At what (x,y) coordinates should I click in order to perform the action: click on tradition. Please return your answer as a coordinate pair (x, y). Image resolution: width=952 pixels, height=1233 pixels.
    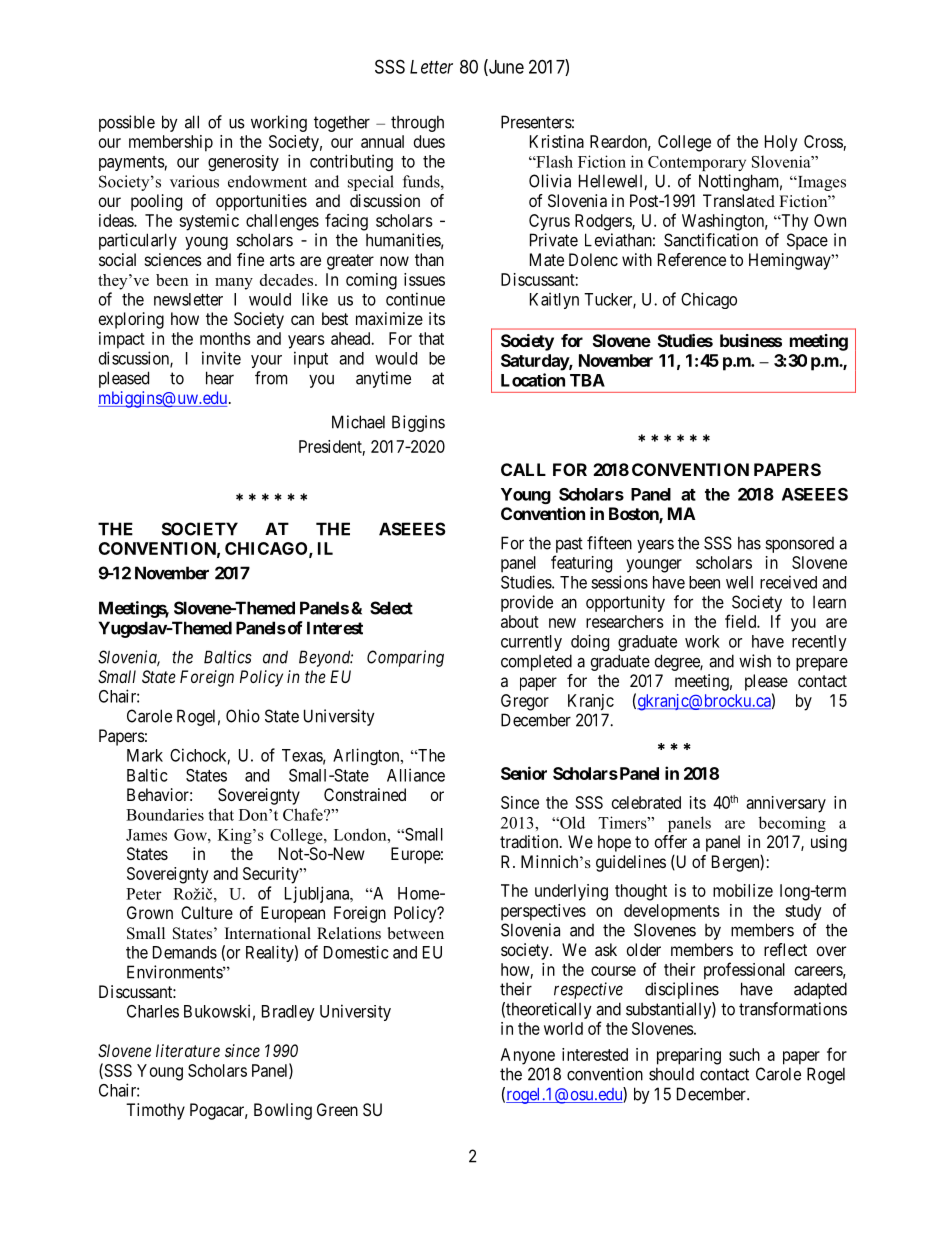
    Looking at the image, I should click on (530, 841).
